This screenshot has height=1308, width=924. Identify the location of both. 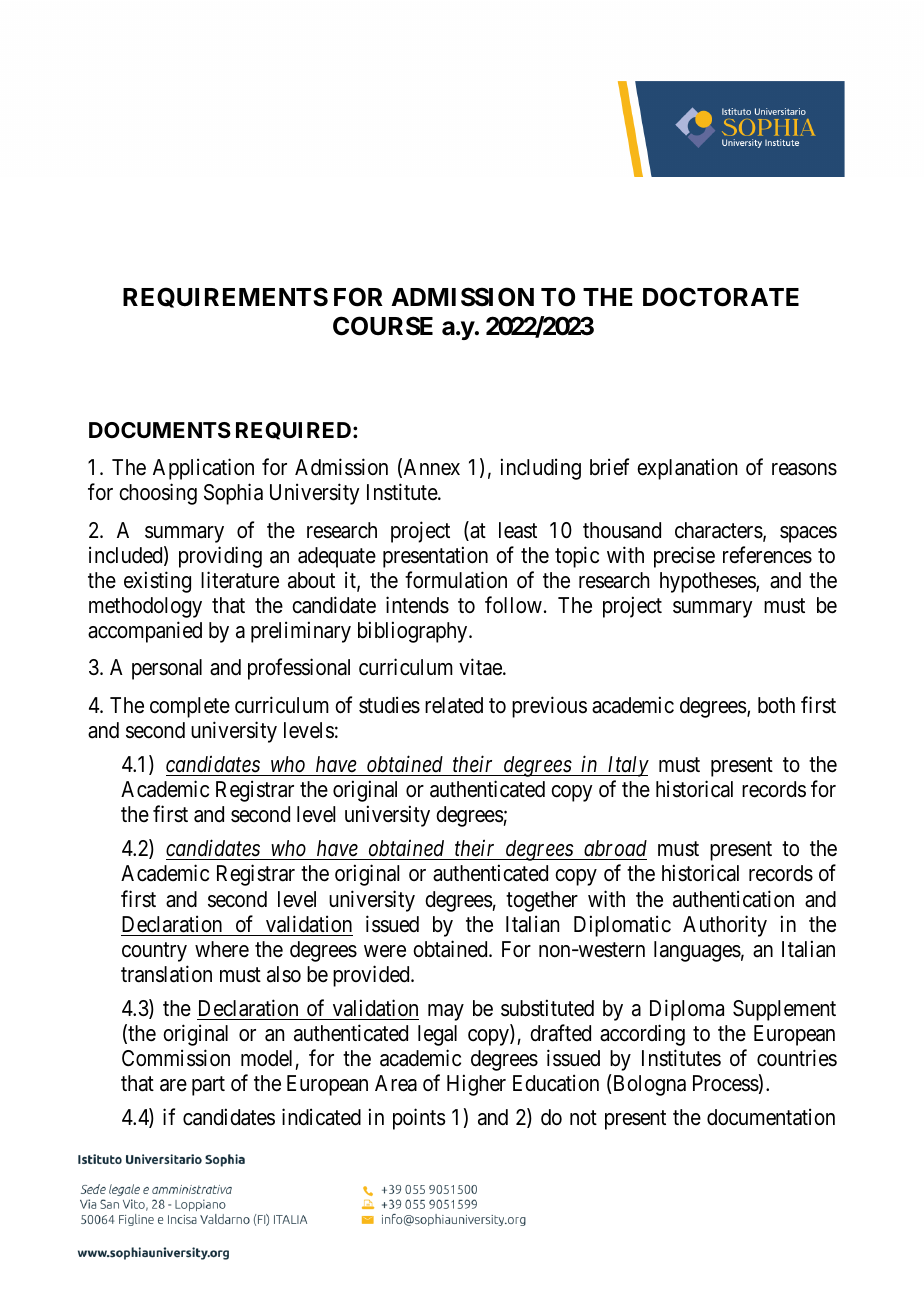
(776, 705).
